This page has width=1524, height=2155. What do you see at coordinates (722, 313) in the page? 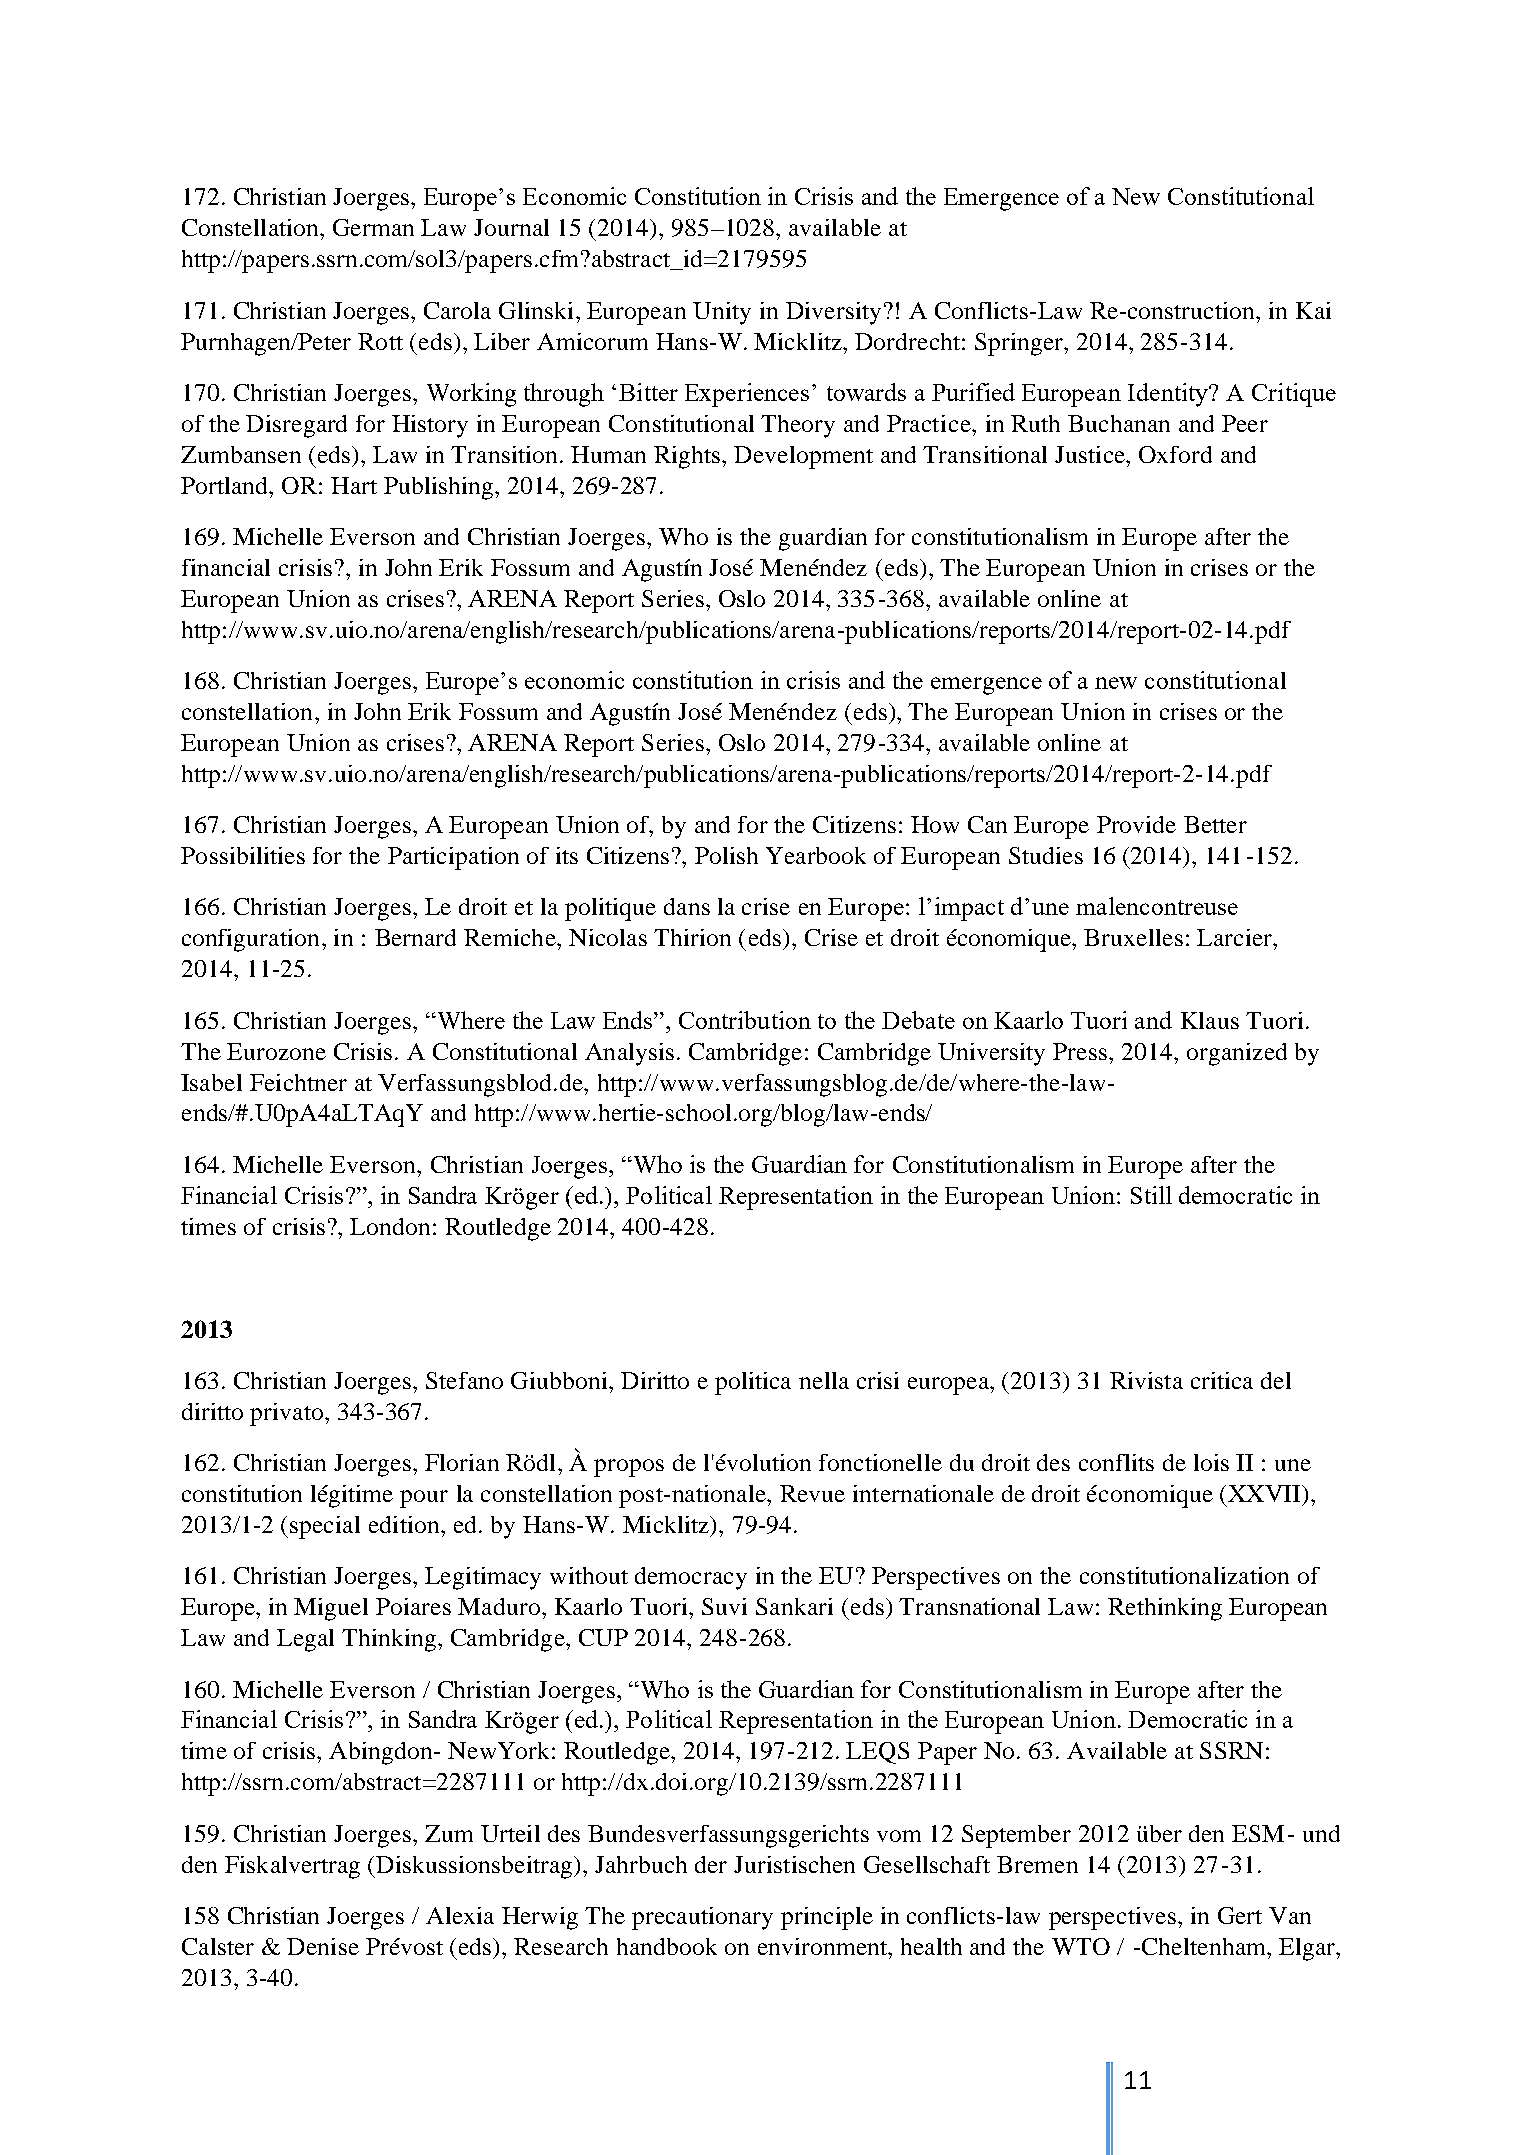
I see `Unity` at bounding box center [722, 313].
